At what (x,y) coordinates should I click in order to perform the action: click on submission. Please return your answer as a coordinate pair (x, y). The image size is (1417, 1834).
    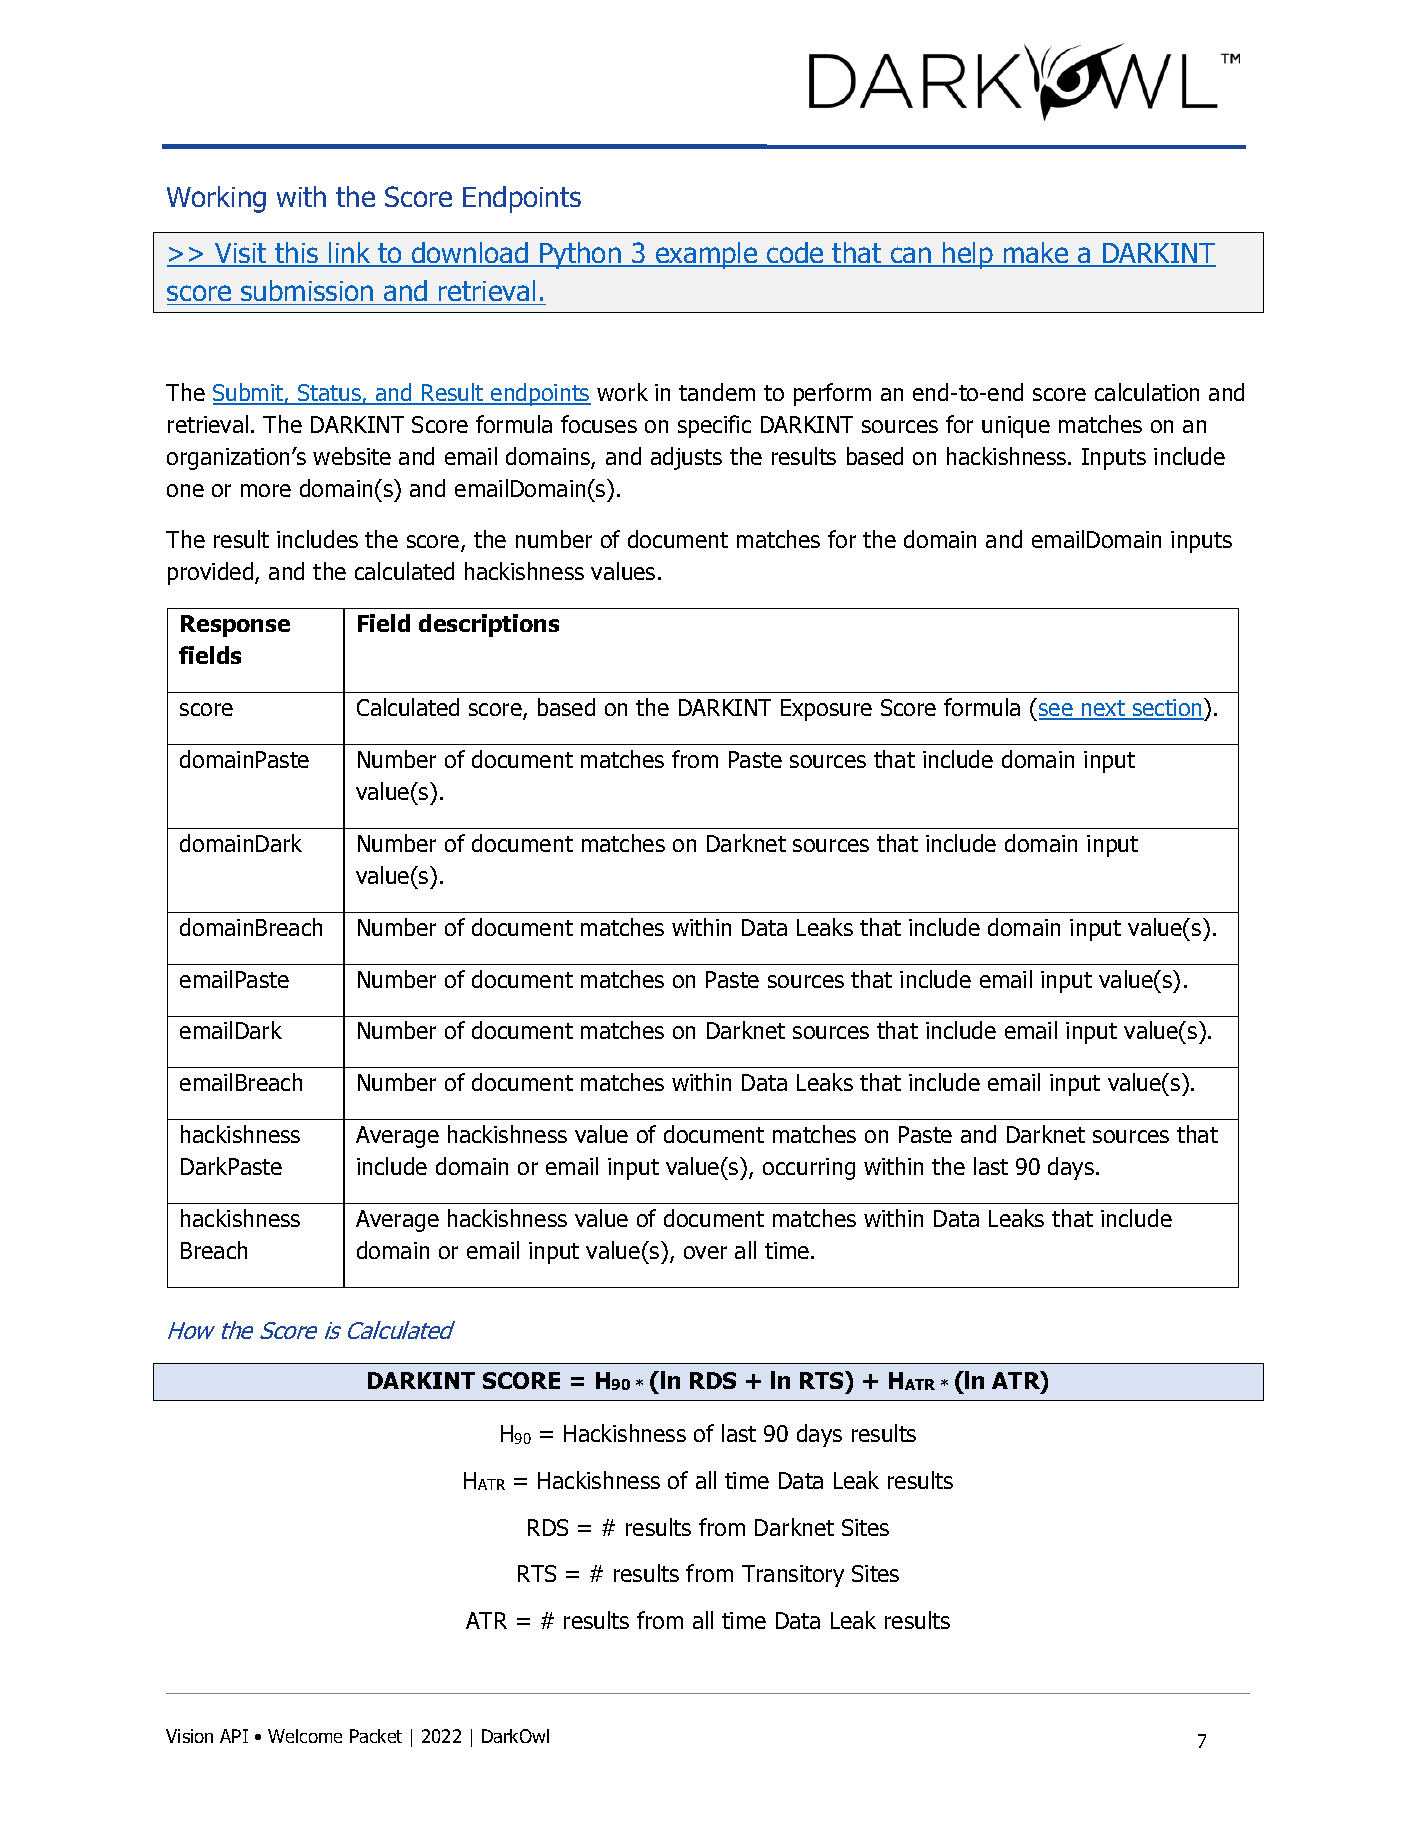
    Looking at the image, I should click on (307, 290).
